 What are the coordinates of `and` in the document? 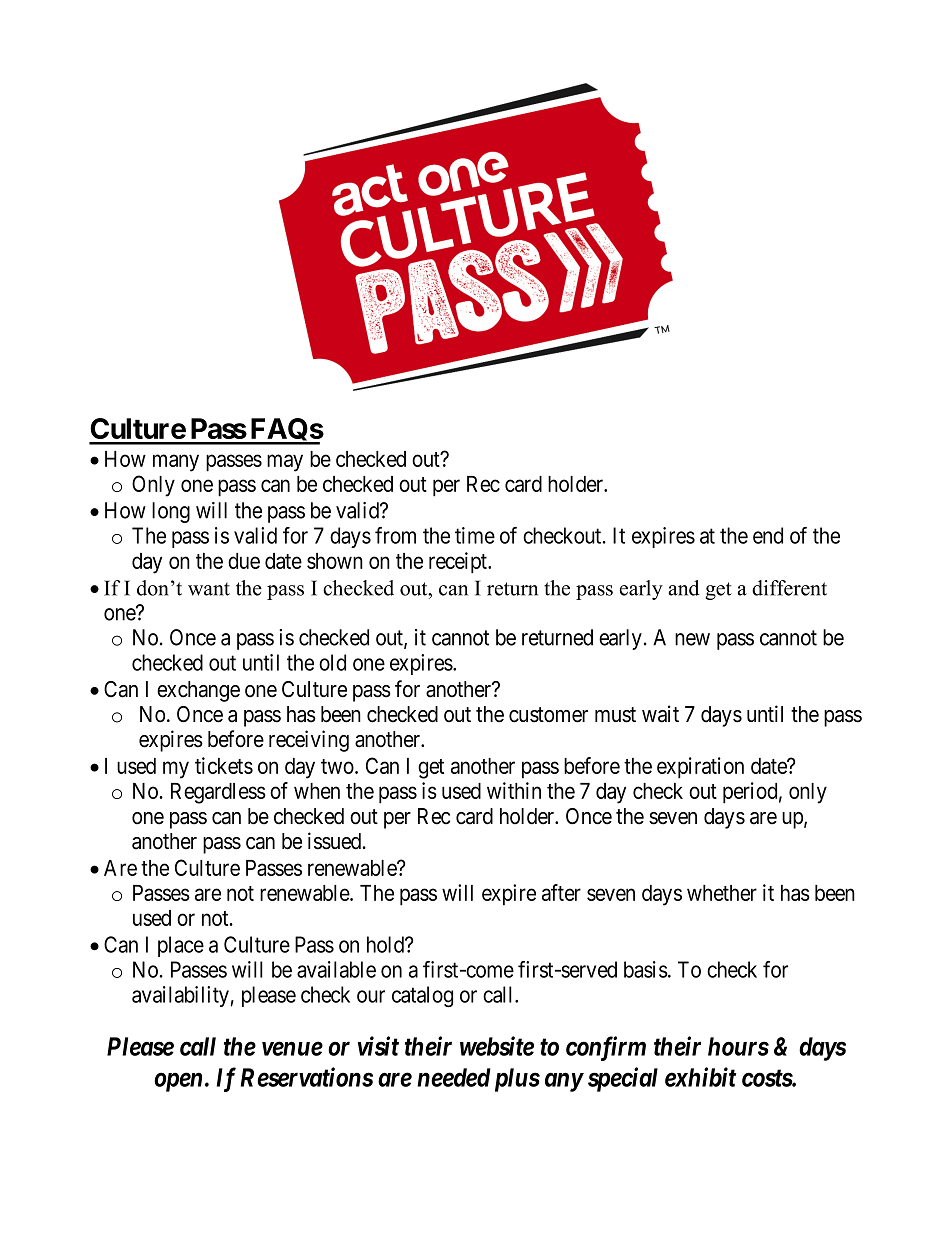 It's located at (684, 588).
